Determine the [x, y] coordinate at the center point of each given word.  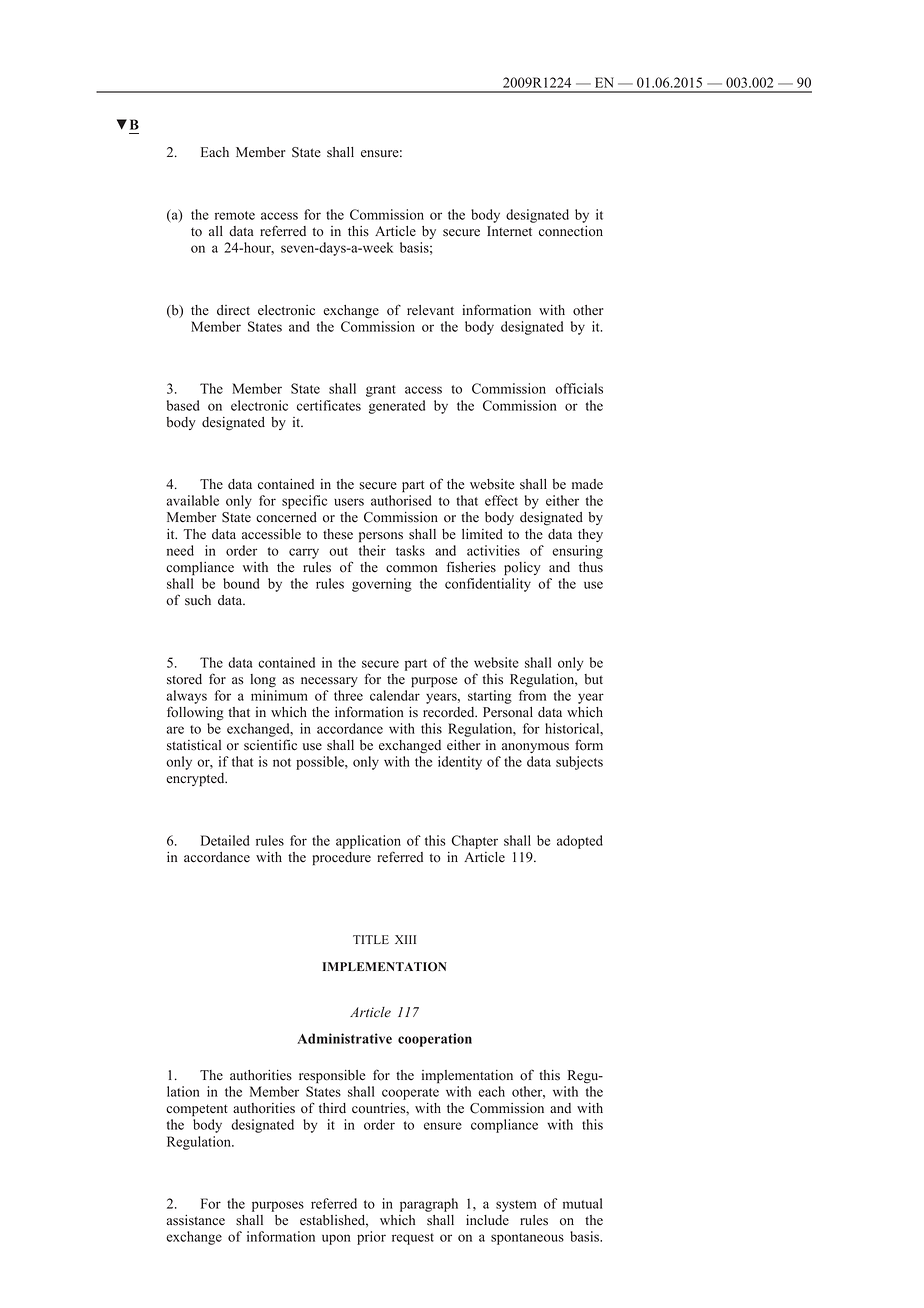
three [348, 695]
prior [371, 1238]
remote [235, 215]
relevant [430, 310]
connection [571, 231]
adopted [580, 842]
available [193, 500]
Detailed [225, 840]
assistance [195, 1220]
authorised [401, 500]
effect [501, 500]
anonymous [535, 748]
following [195, 713]
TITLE [371, 939]
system [516, 1206]
